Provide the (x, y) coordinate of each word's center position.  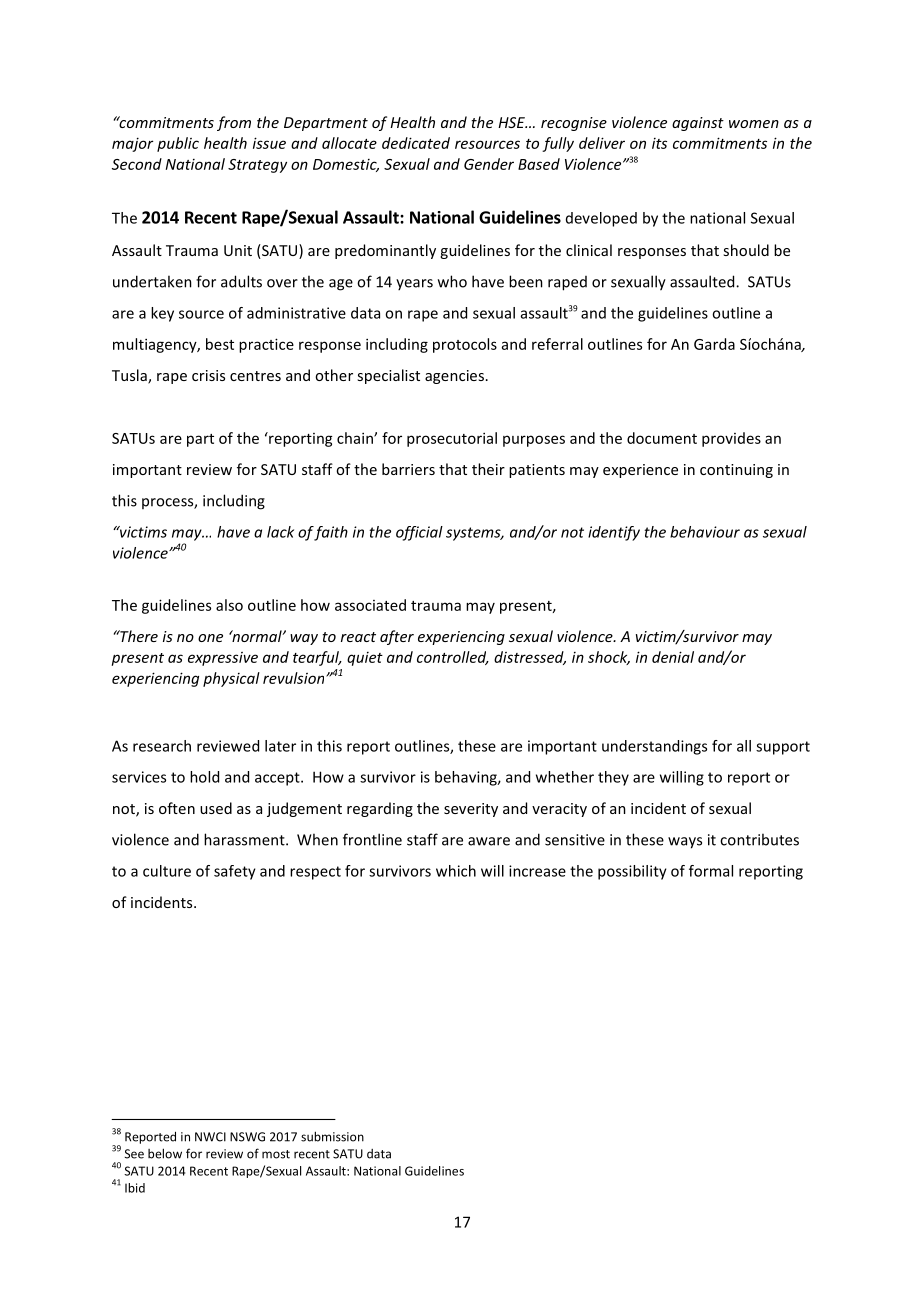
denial (673, 657)
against (698, 124)
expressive (223, 659)
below (165, 1153)
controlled (453, 658)
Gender (489, 164)
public (178, 144)
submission (332, 1136)
